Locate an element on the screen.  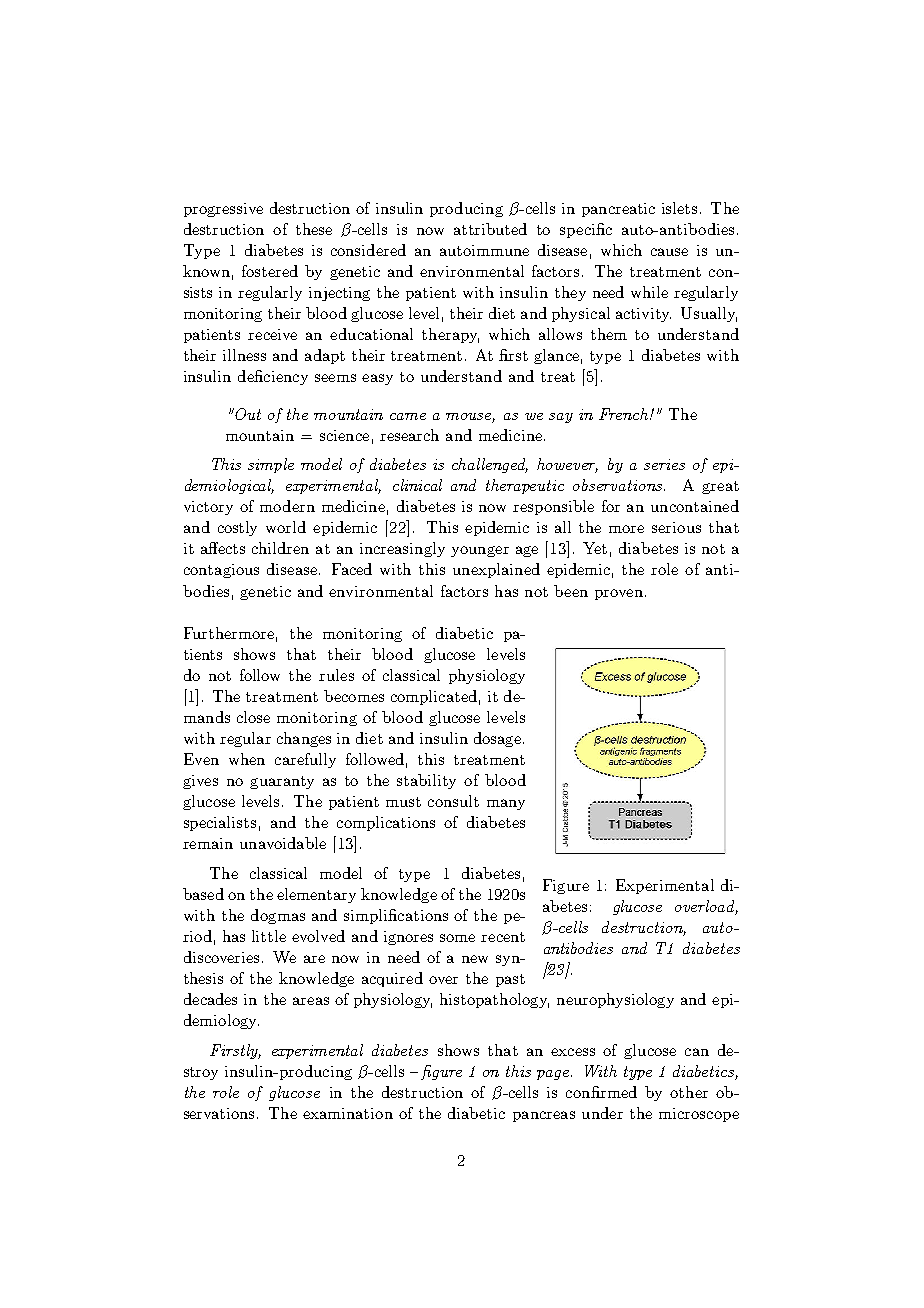
pancreas is located at coordinates (544, 1116).
